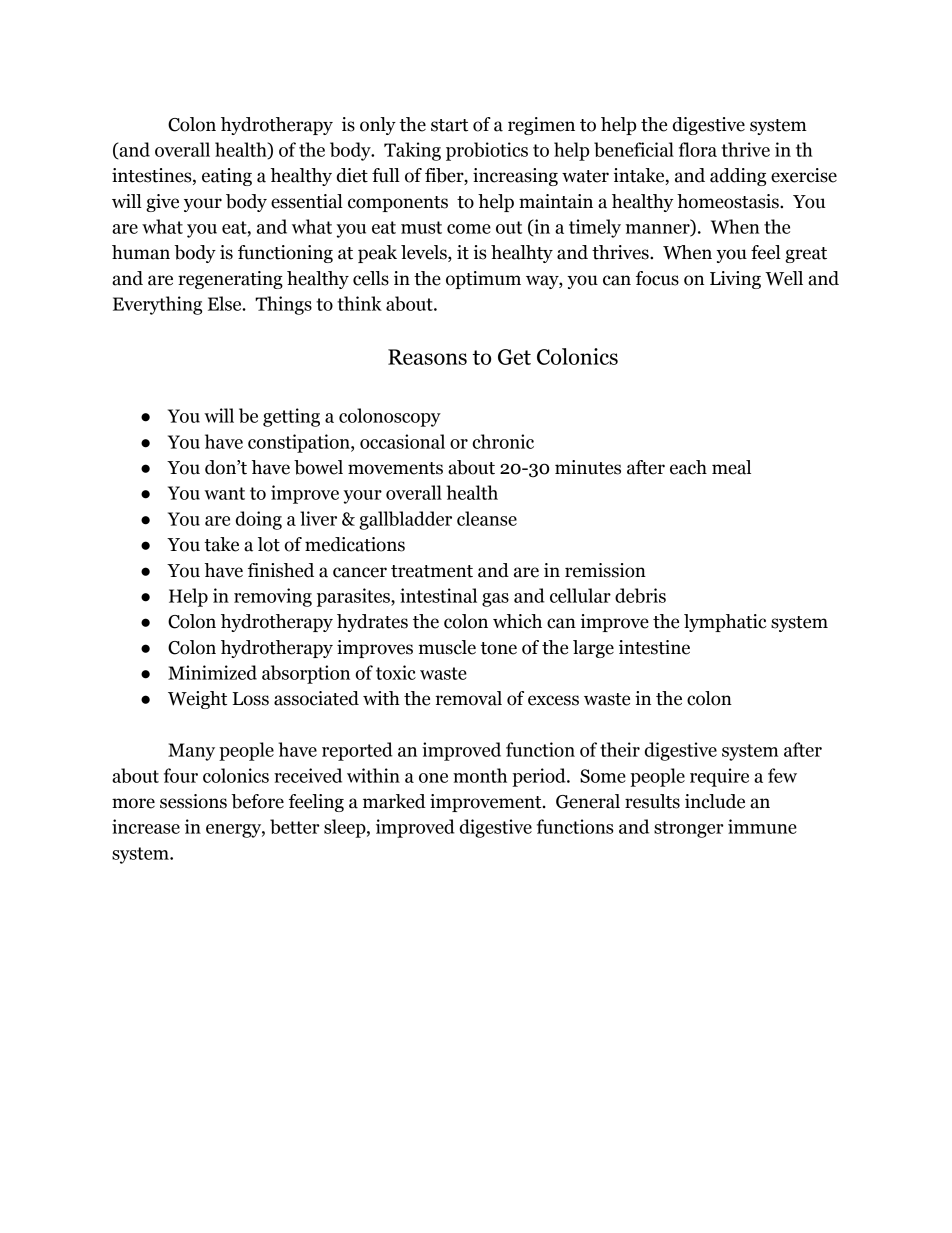 Image resolution: width=952 pixels, height=1233 pixels. What do you see at coordinates (605, 570) in the screenshot?
I see `remission` at bounding box center [605, 570].
